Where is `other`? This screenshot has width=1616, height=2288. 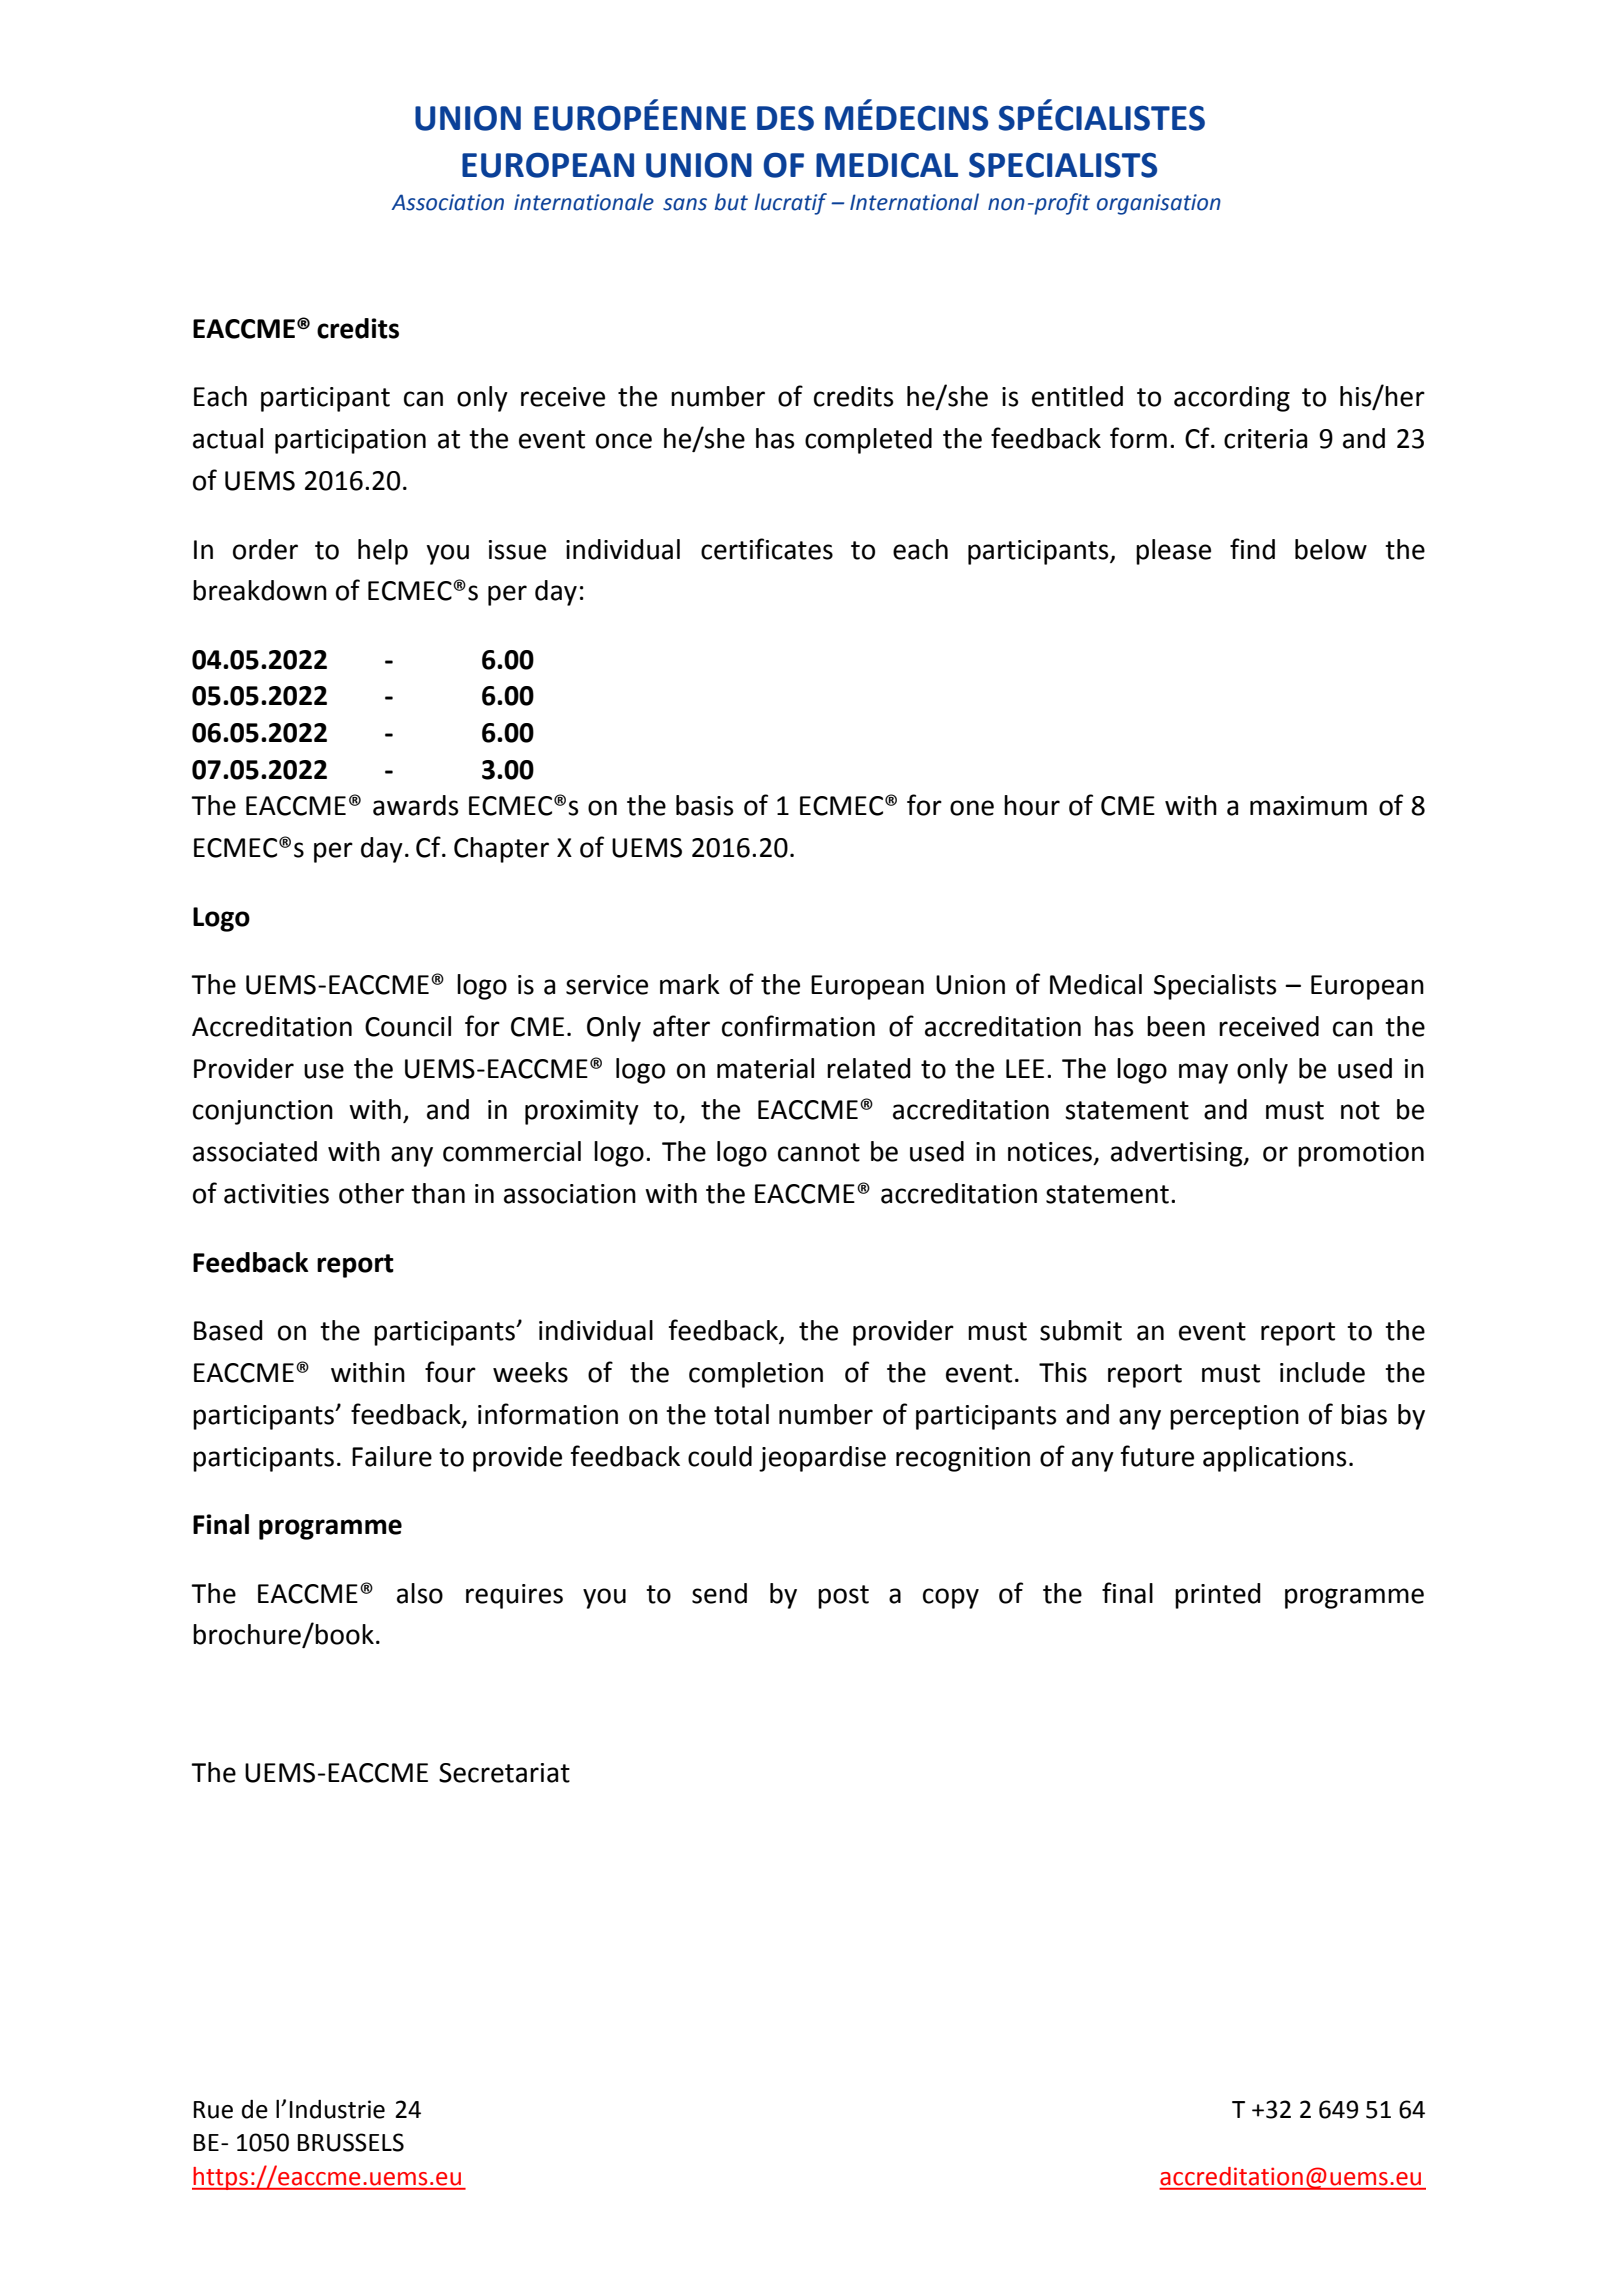
other is located at coordinates (371, 1193).
